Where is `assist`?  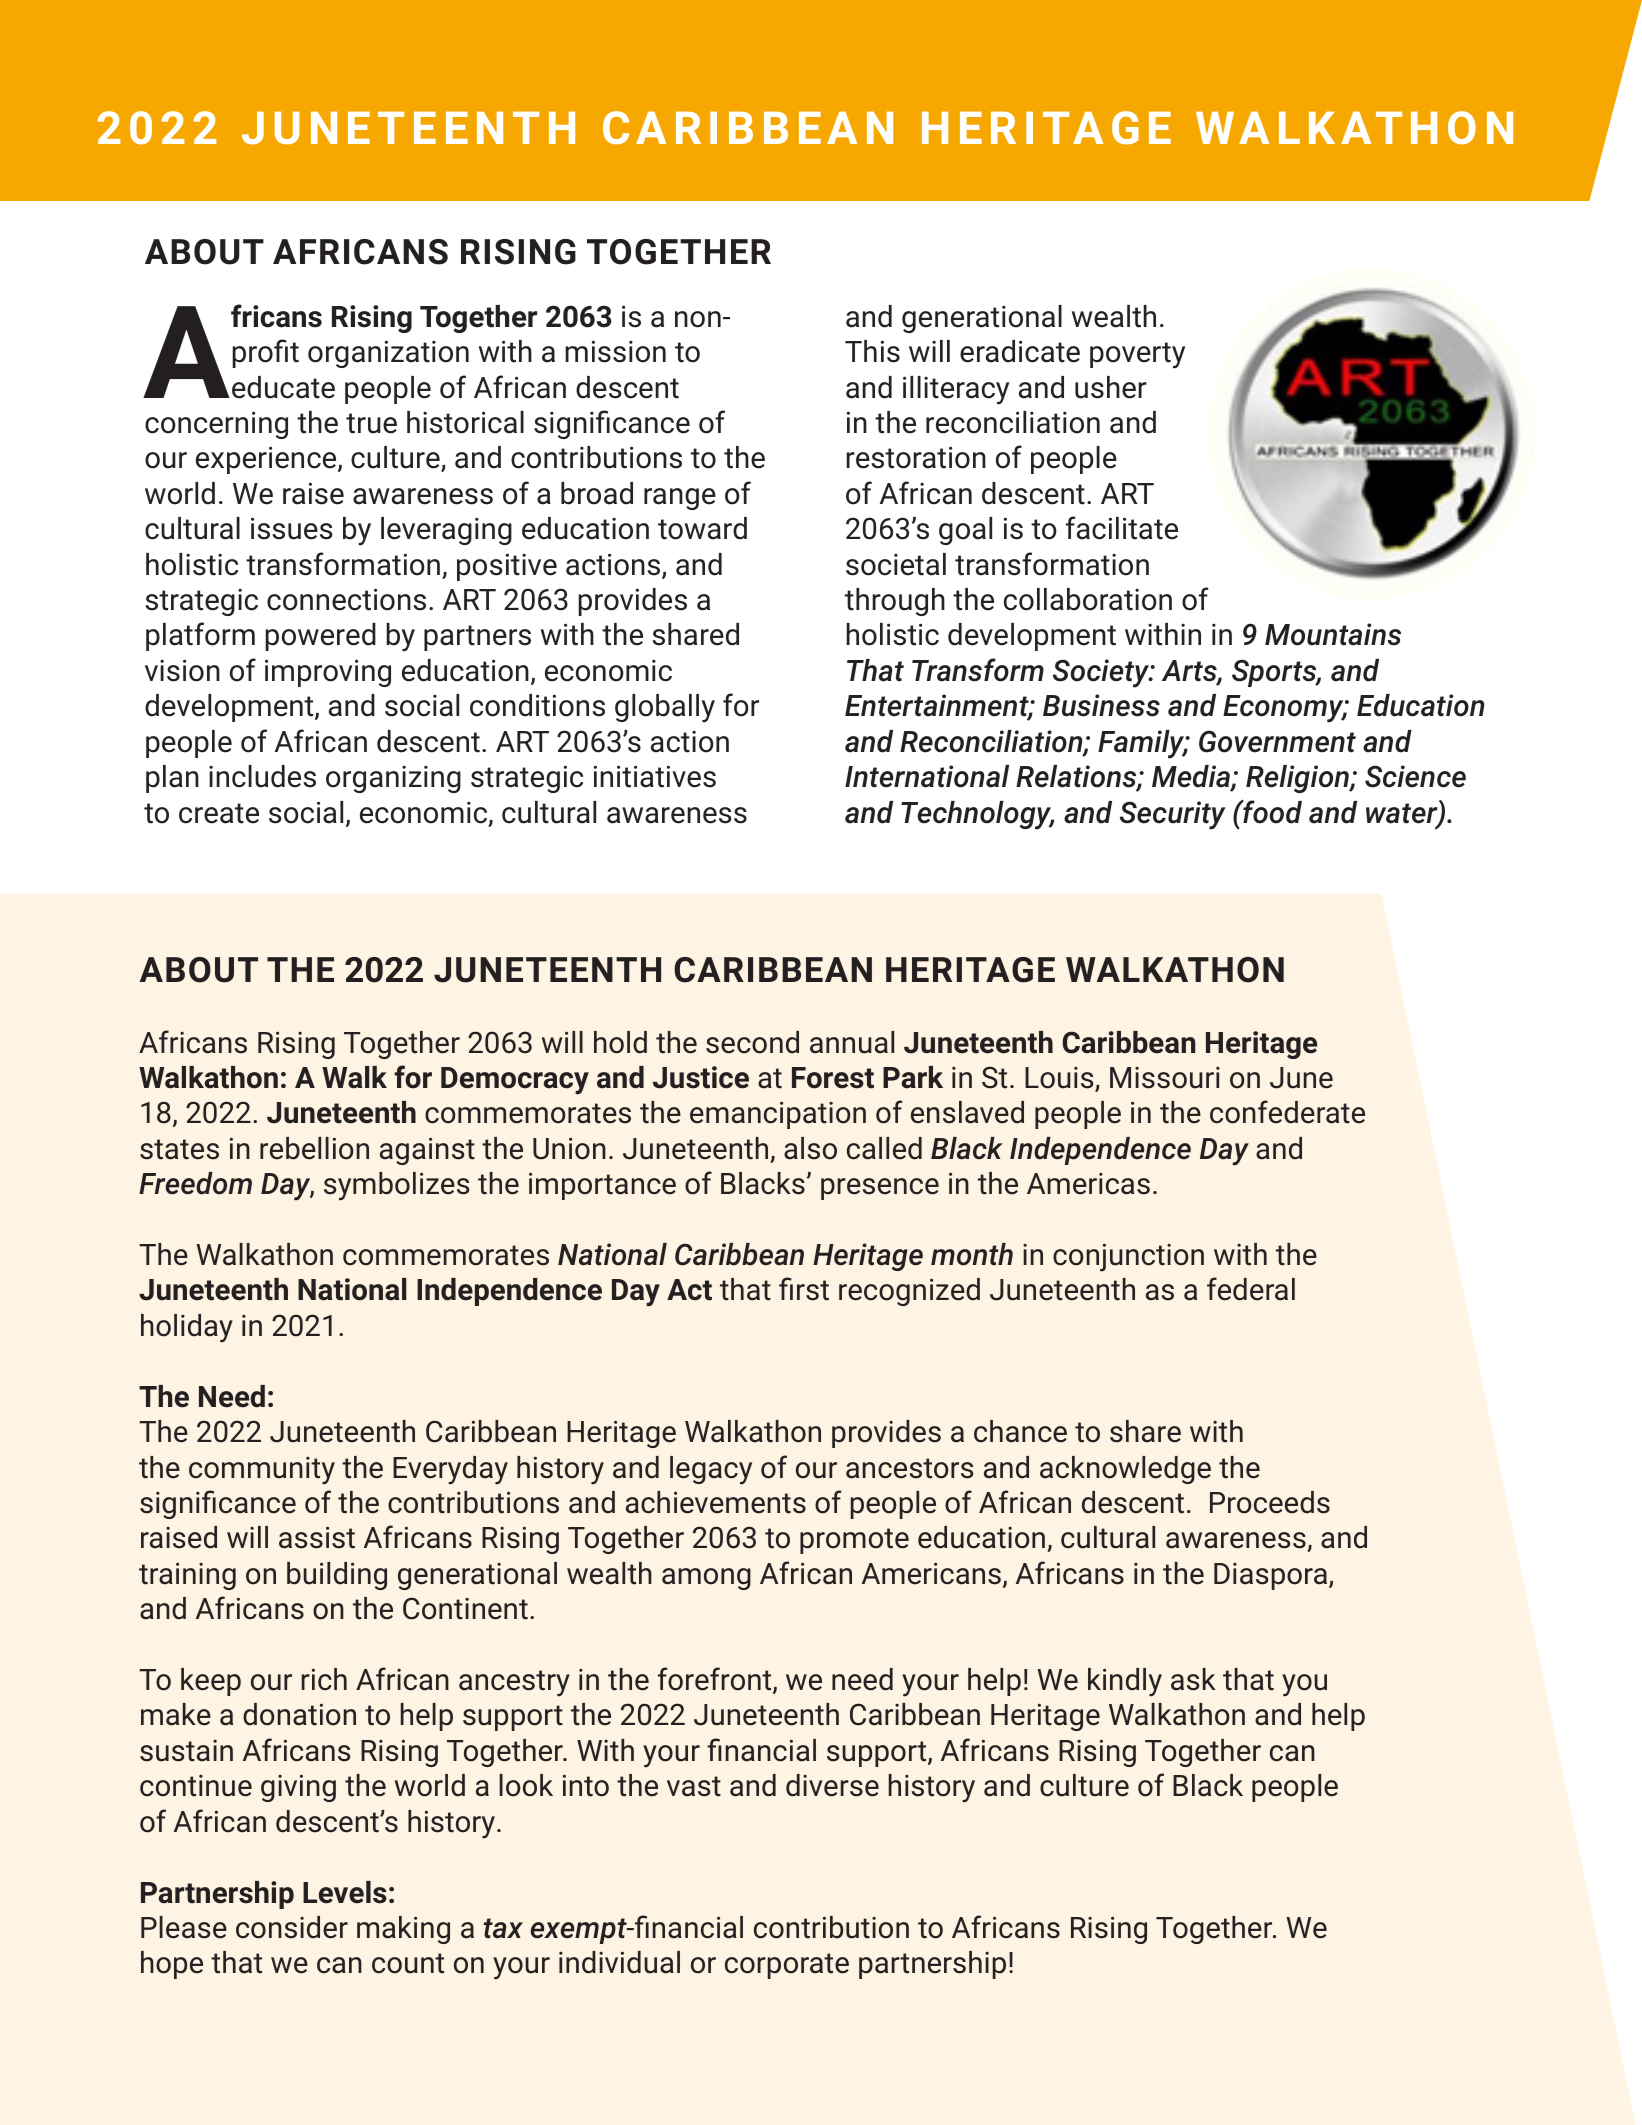 assist is located at coordinates (317, 1537).
